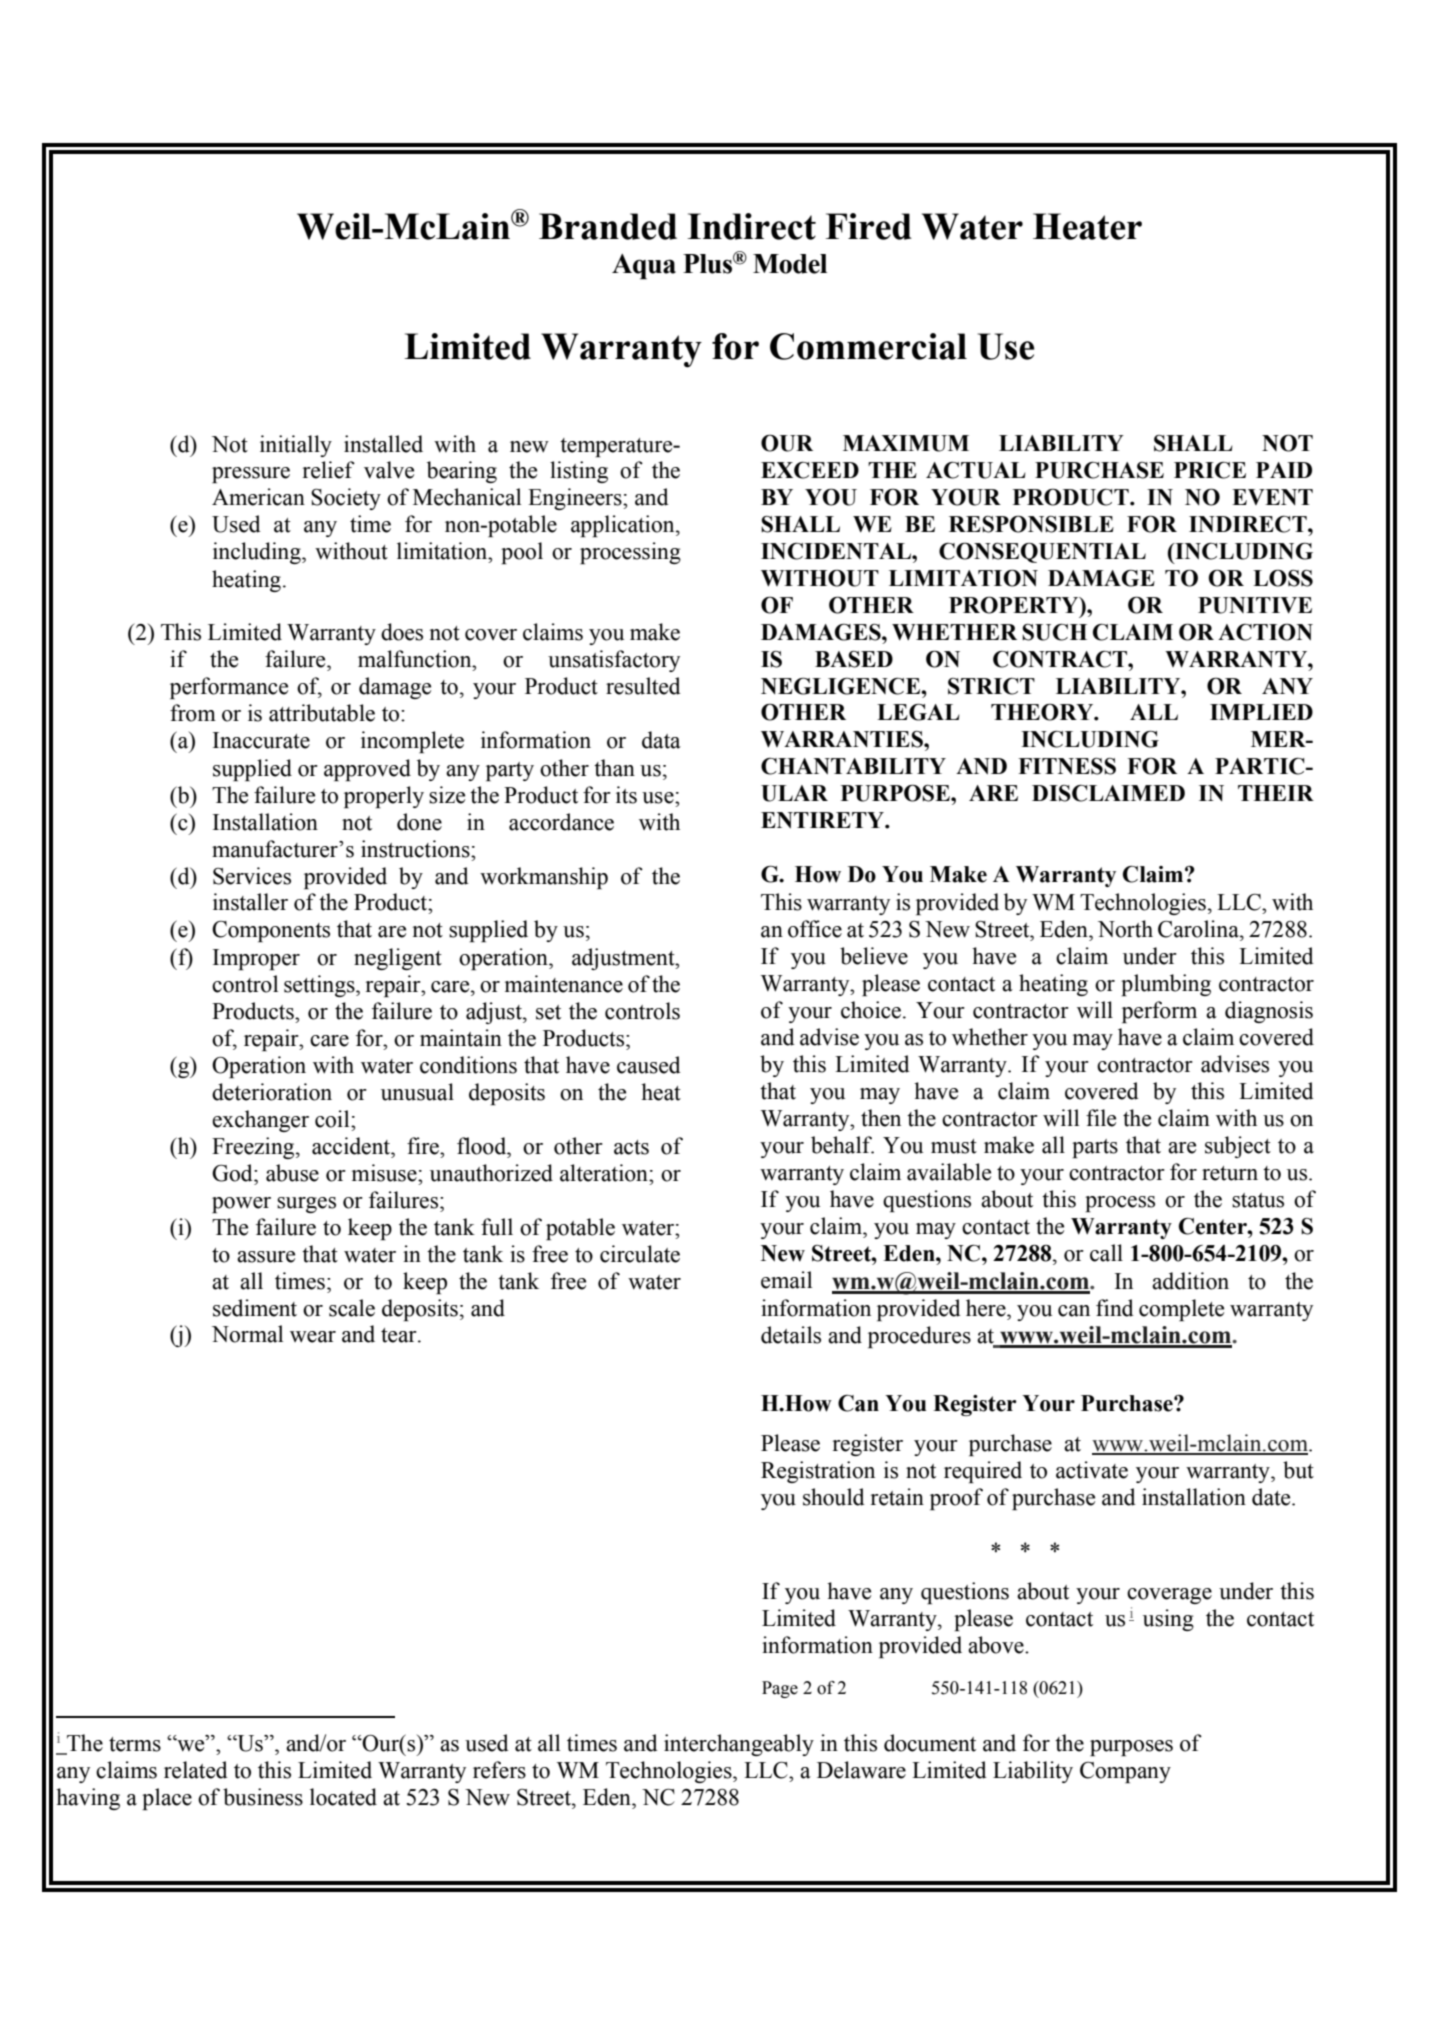 The height and width of the screenshot is (2035, 1439). I want to click on Aqua, so click(644, 267).
